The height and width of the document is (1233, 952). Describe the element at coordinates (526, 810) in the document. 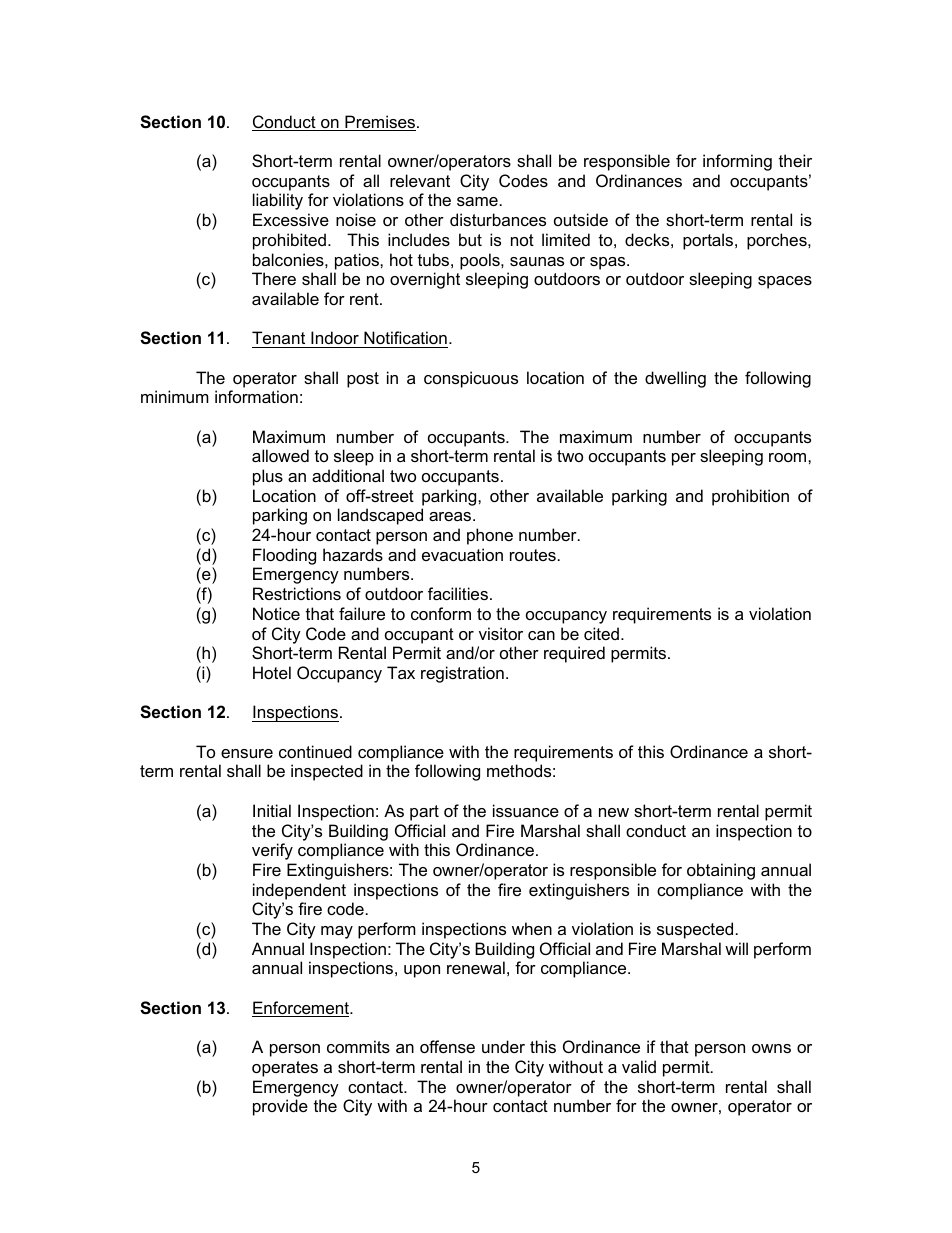

I see `issuance` at that location.
